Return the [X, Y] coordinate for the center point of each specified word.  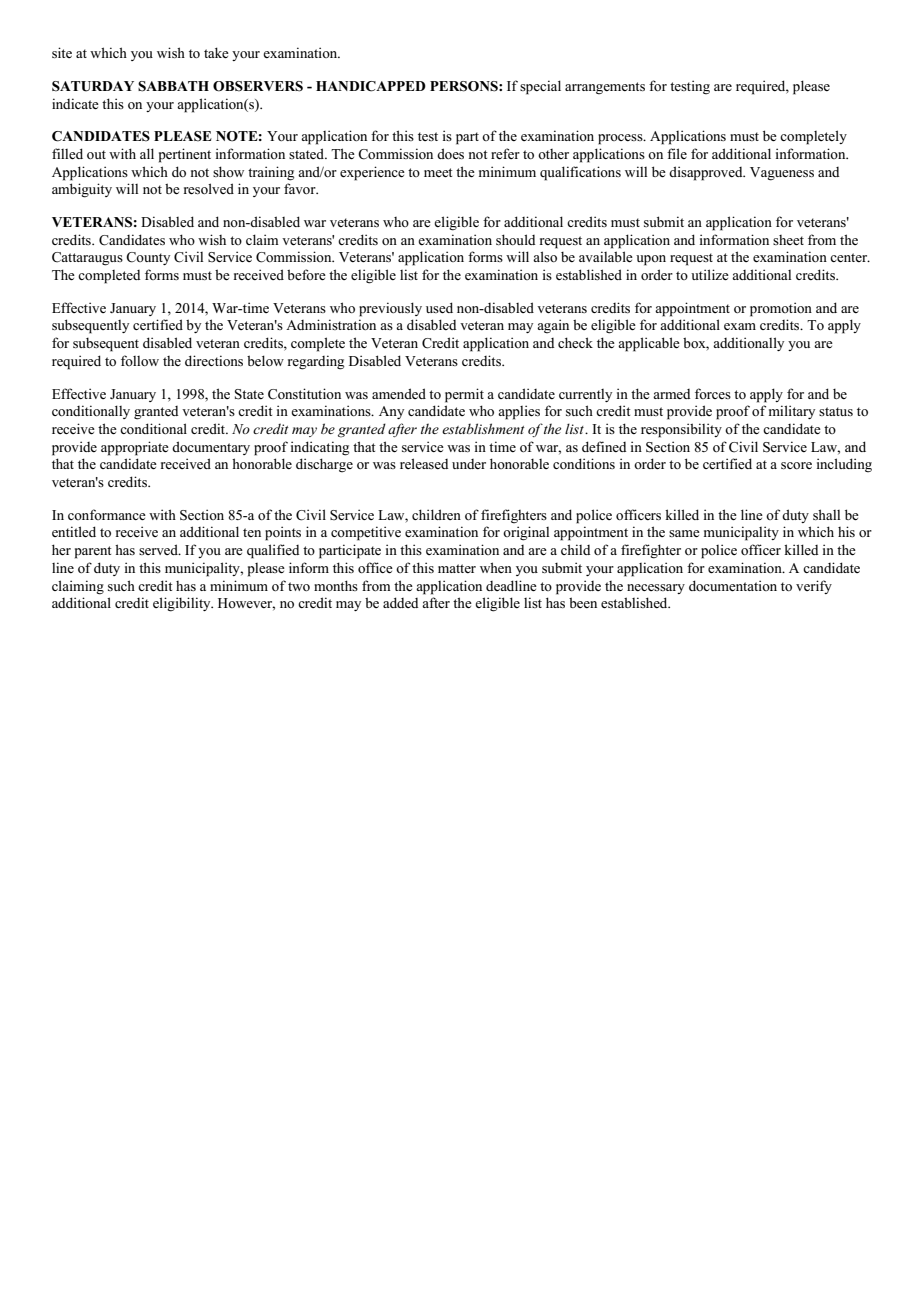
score [796, 465]
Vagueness [782, 174]
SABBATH [173, 86]
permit [464, 395]
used [439, 307]
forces [713, 393]
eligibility [183, 604]
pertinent [185, 155]
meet [438, 172]
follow [140, 360]
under [469, 464]
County [148, 258]
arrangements [605, 88]
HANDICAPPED [371, 86]
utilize [710, 274]
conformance [107, 514]
